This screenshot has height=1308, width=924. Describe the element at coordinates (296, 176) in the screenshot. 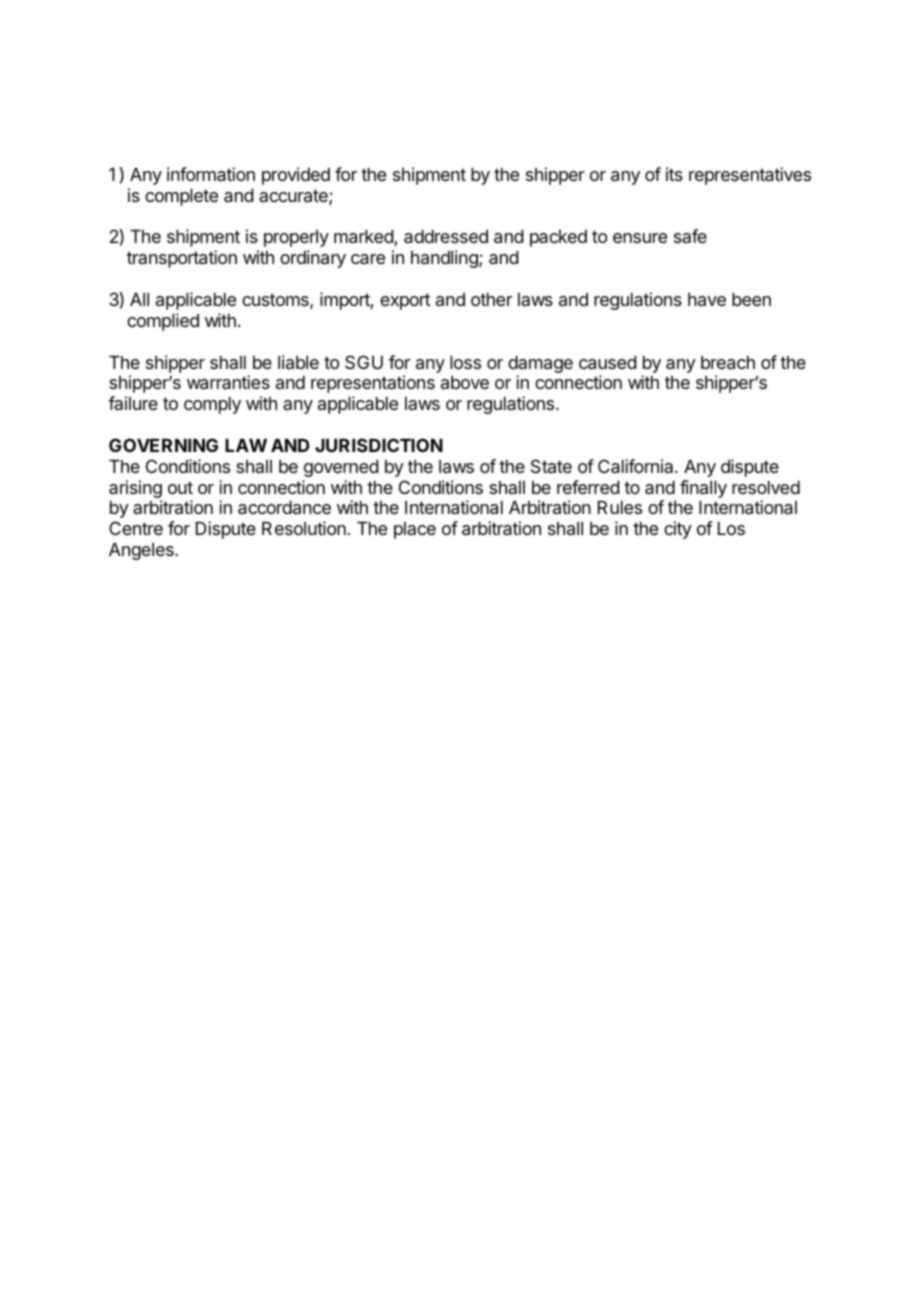

I see `provided` at that location.
